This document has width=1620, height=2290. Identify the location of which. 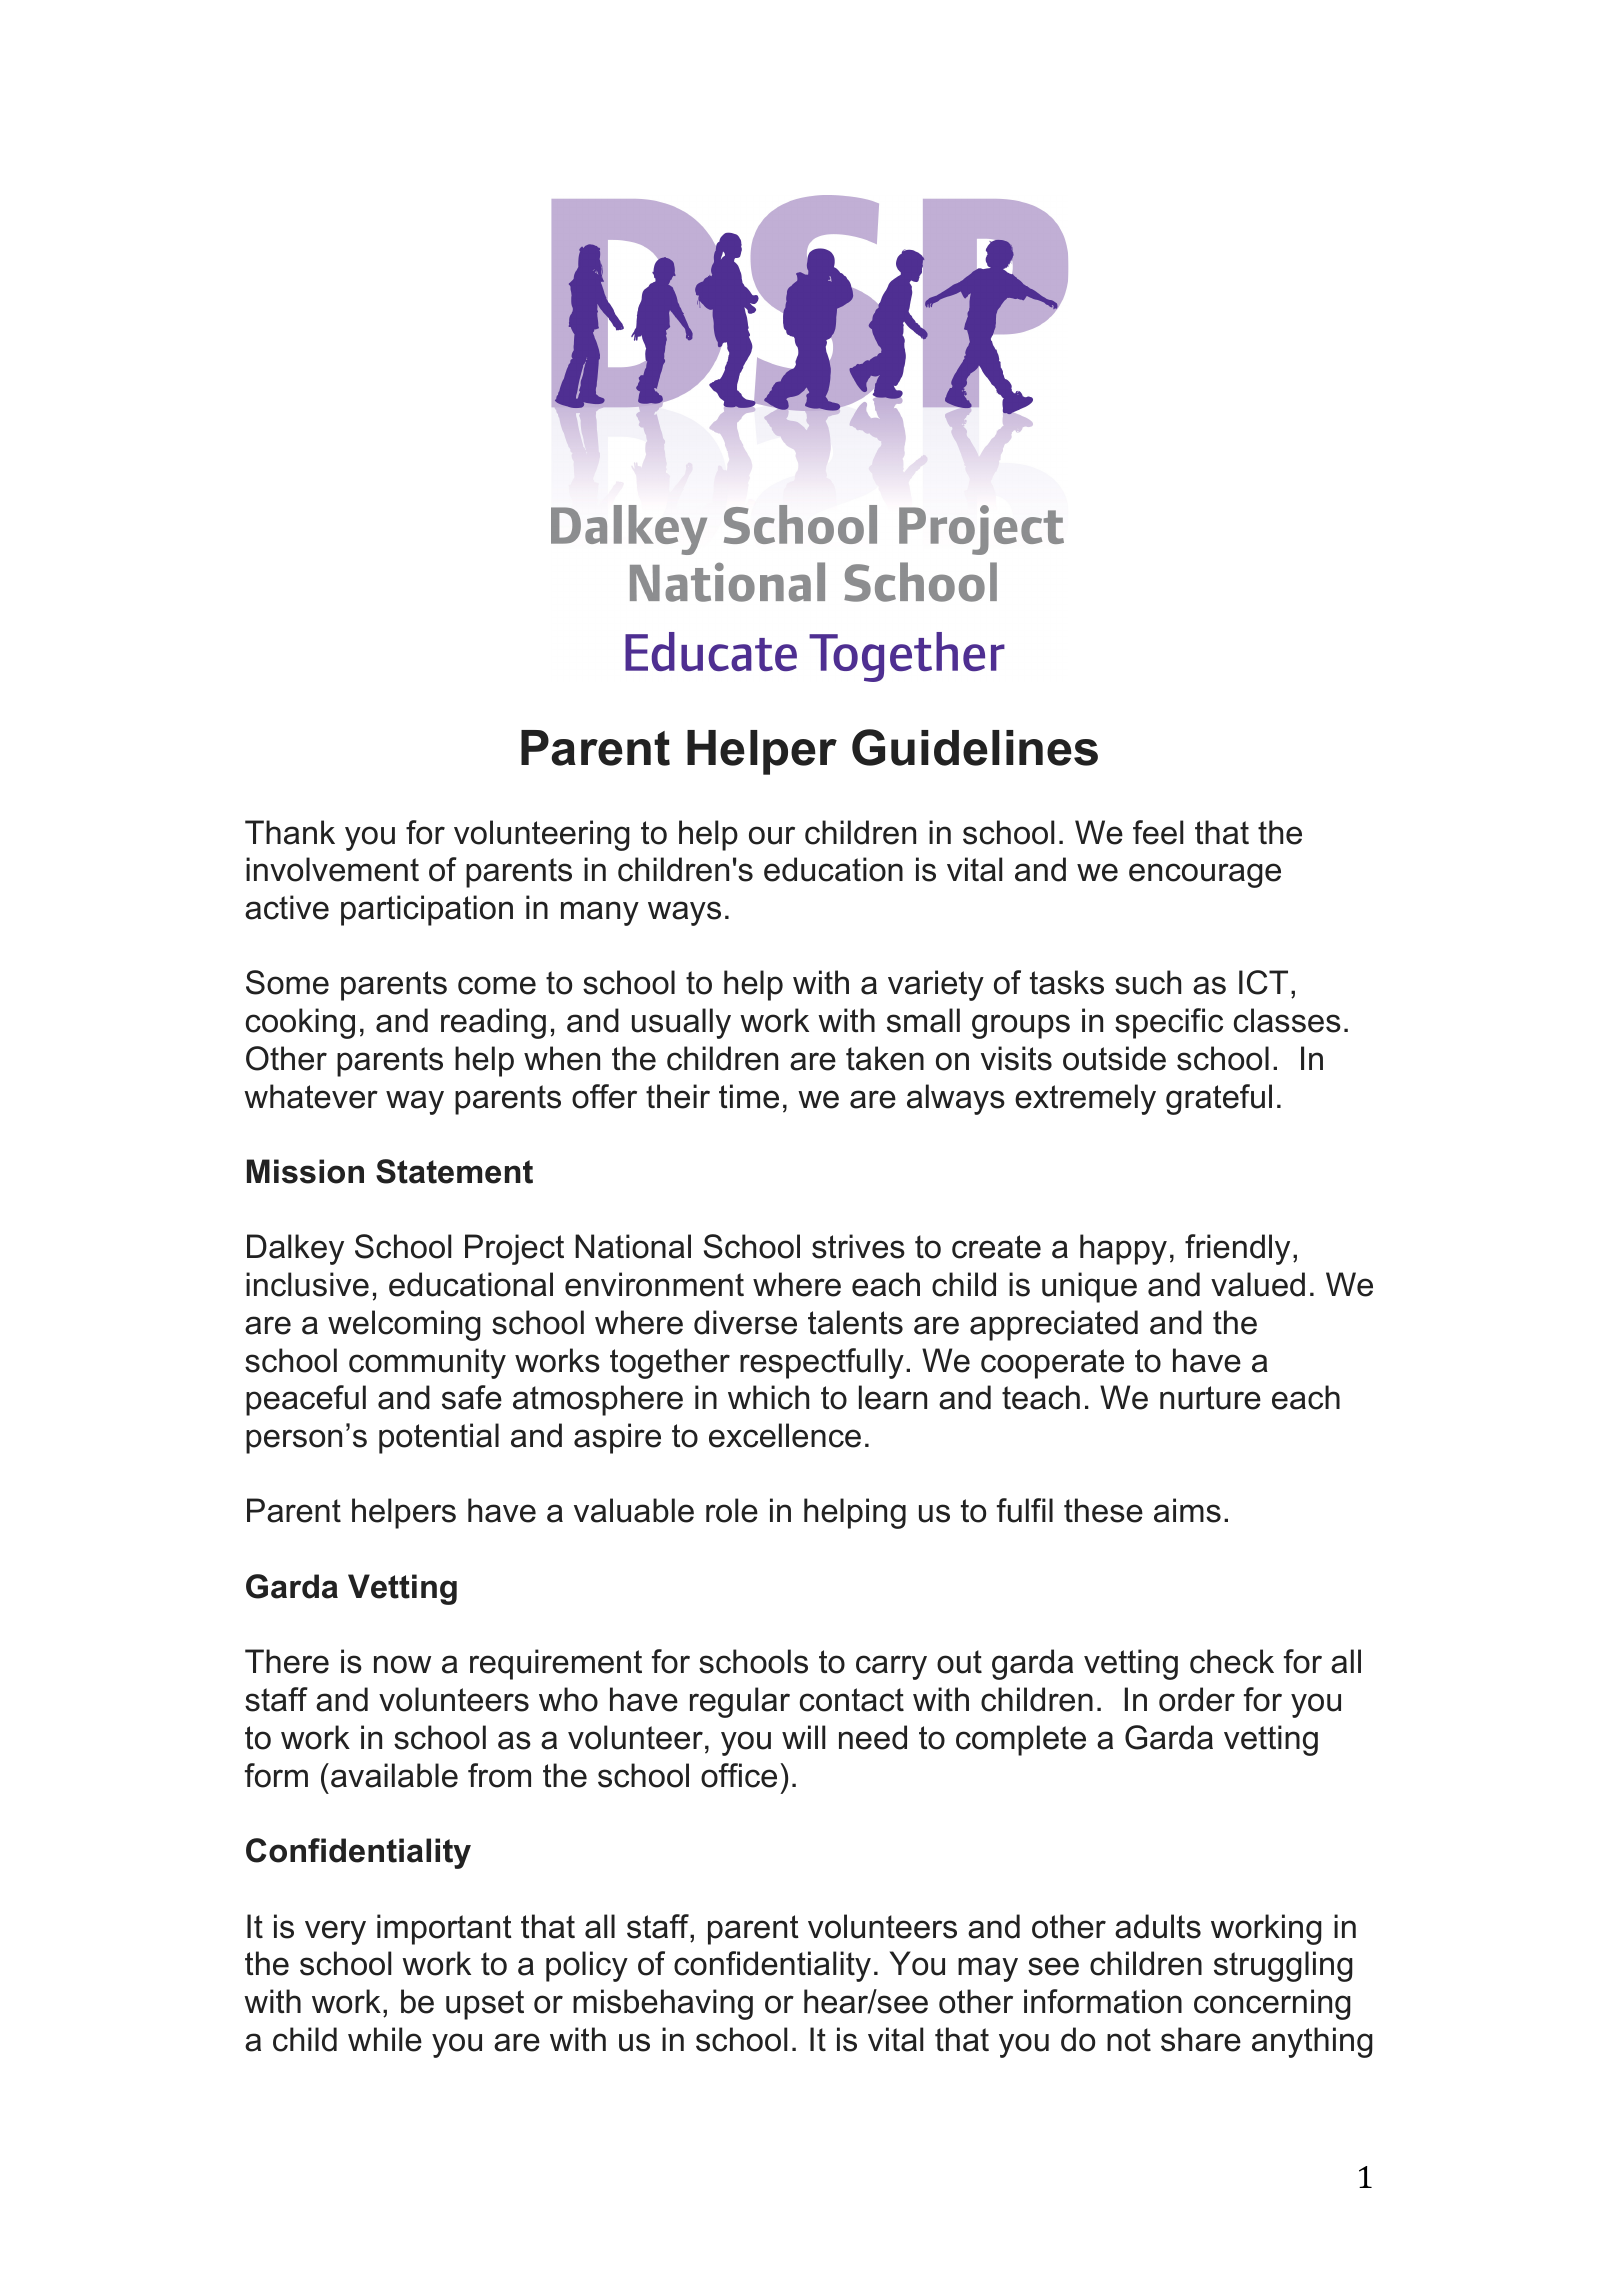
(768, 1397).
